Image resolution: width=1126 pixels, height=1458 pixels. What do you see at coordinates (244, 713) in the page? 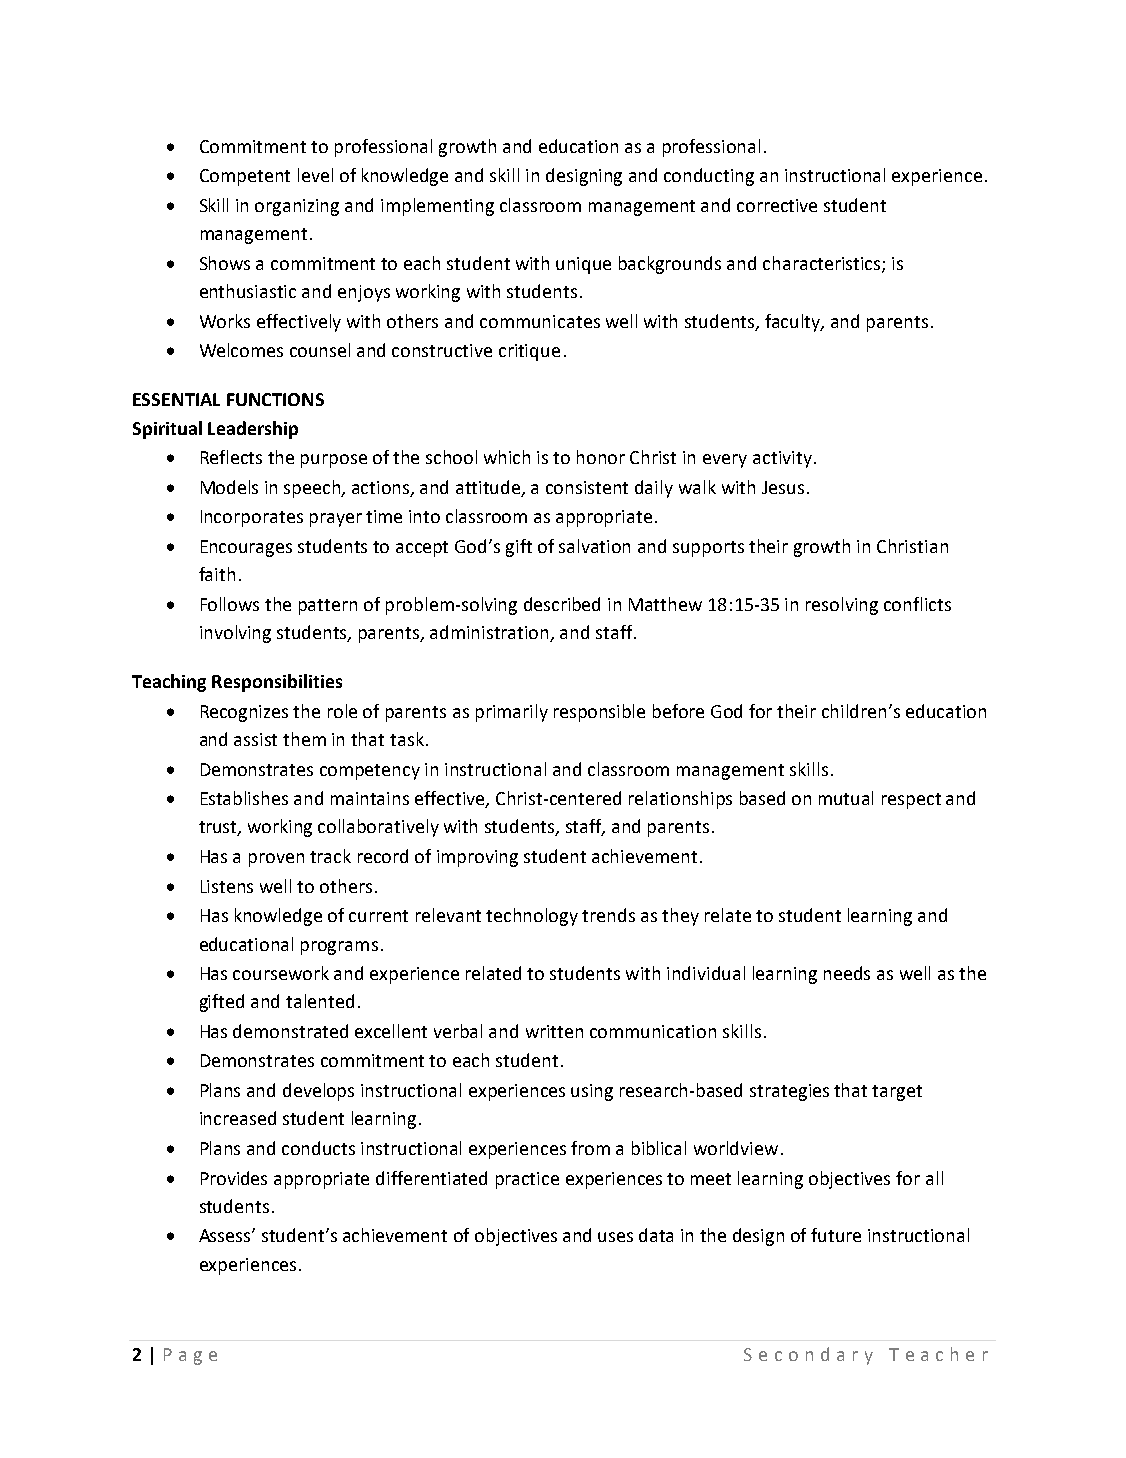
I see `Recognizes` at bounding box center [244, 713].
